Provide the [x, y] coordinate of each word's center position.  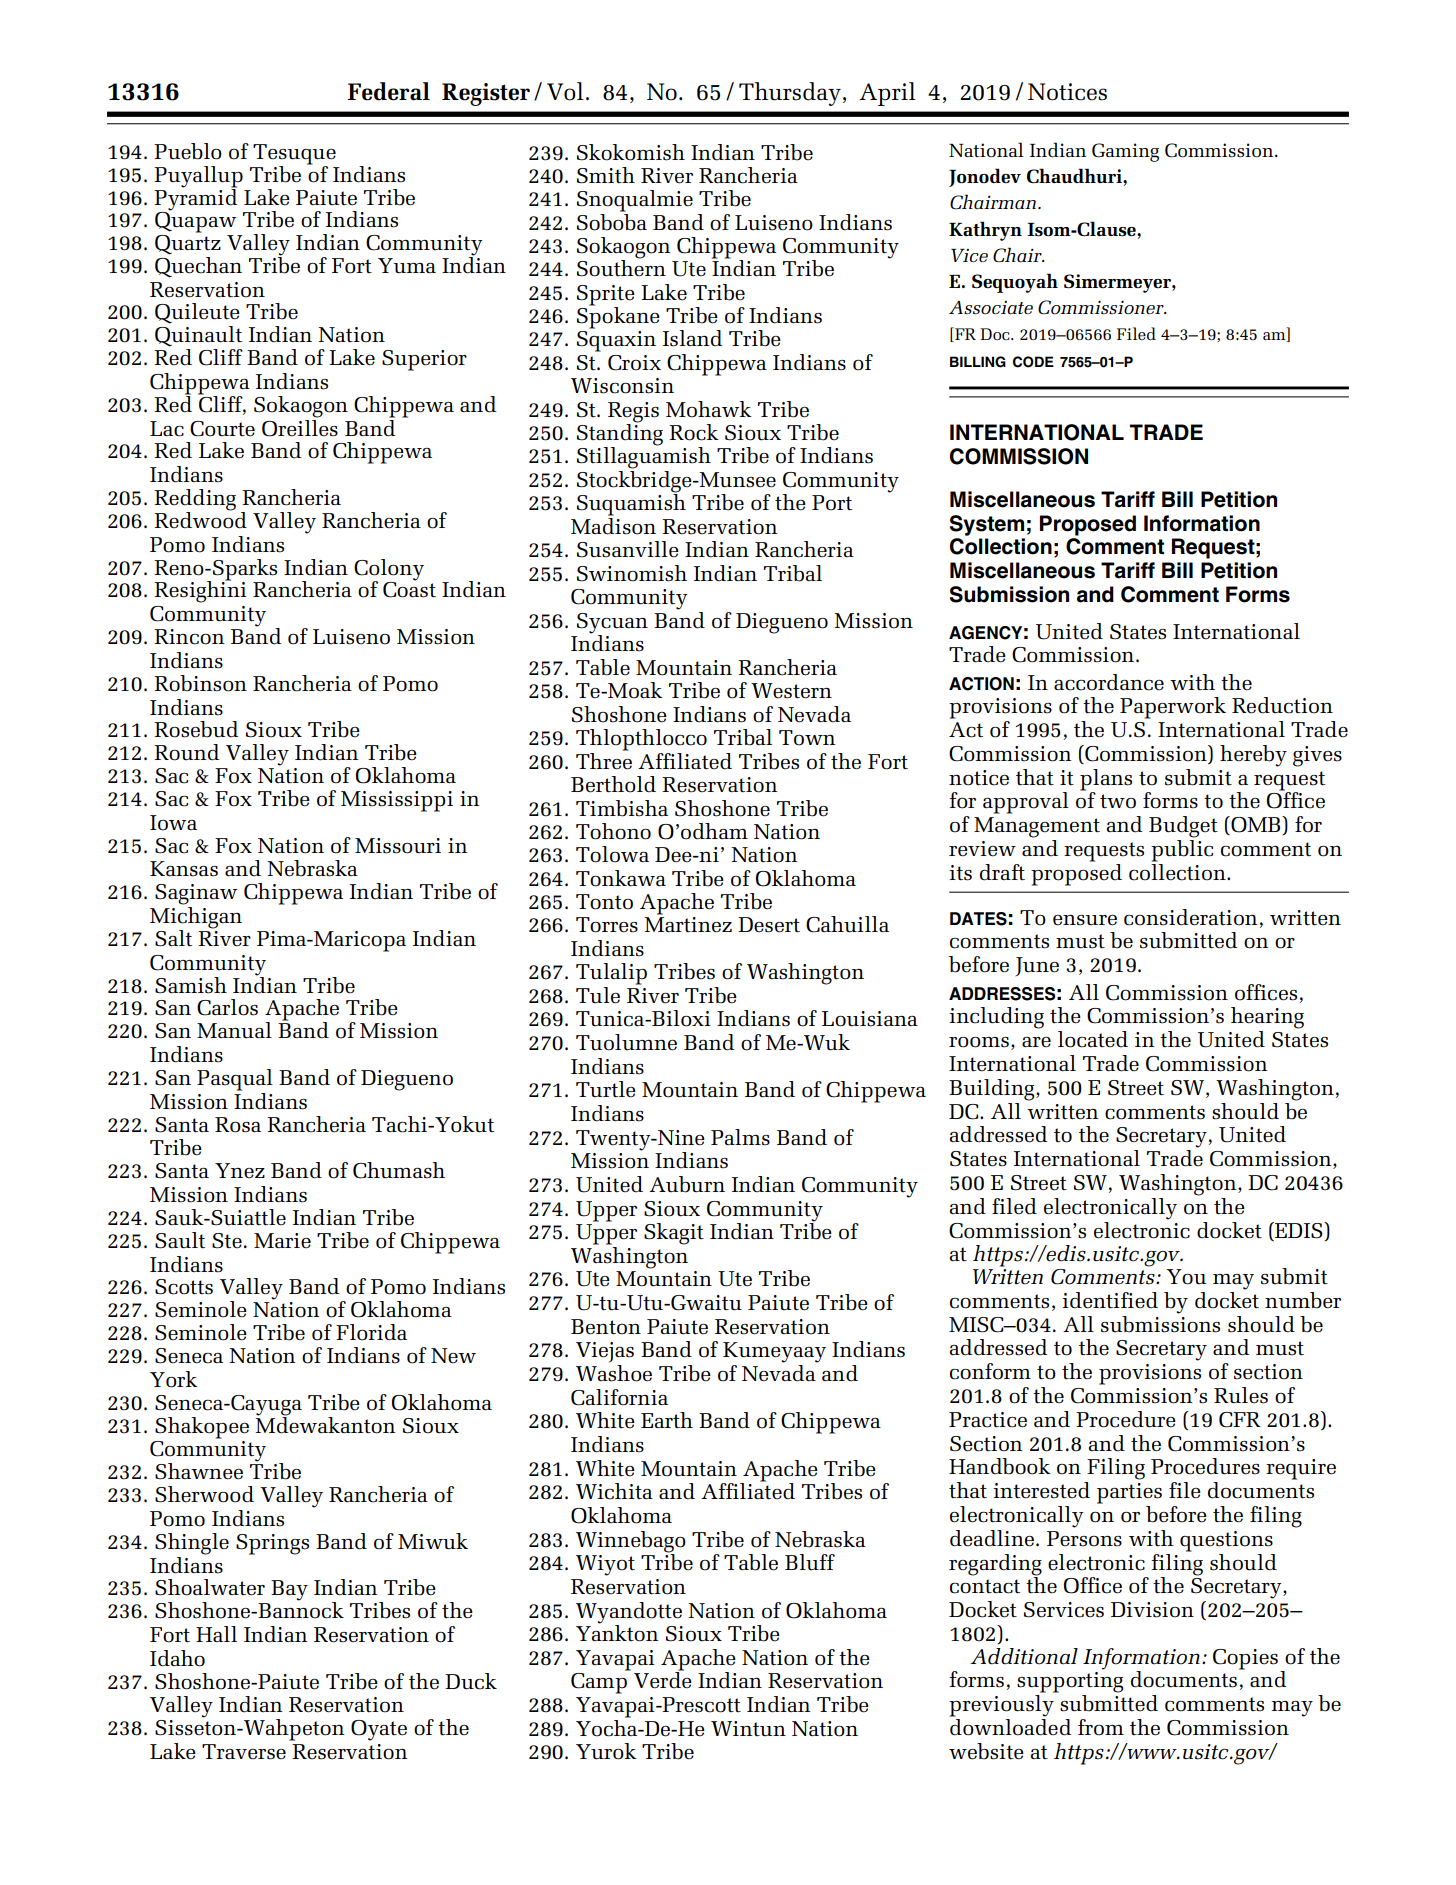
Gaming [1125, 152]
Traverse [244, 1752]
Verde [663, 1679]
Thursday [790, 94]
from [1101, 1727]
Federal [389, 91]
